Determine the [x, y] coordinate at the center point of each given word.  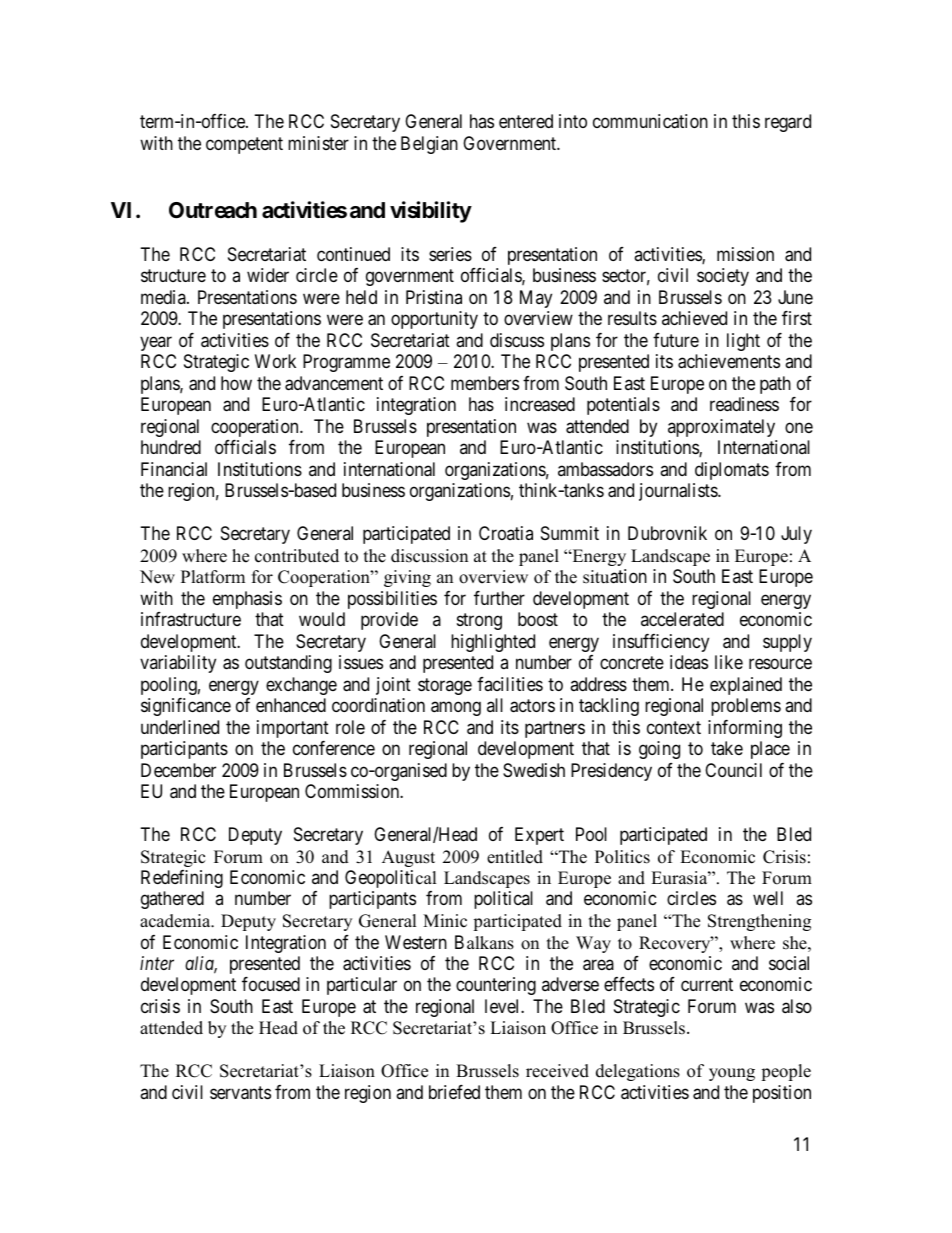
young [732, 1074]
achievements [729, 361]
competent [244, 145]
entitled [515, 857]
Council [733, 770]
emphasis [247, 600]
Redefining [182, 879]
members [485, 383]
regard [788, 123]
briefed [454, 1092]
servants [240, 1093]
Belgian [429, 145]
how [236, 383]
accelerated [682, 619]
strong [479, 621]
